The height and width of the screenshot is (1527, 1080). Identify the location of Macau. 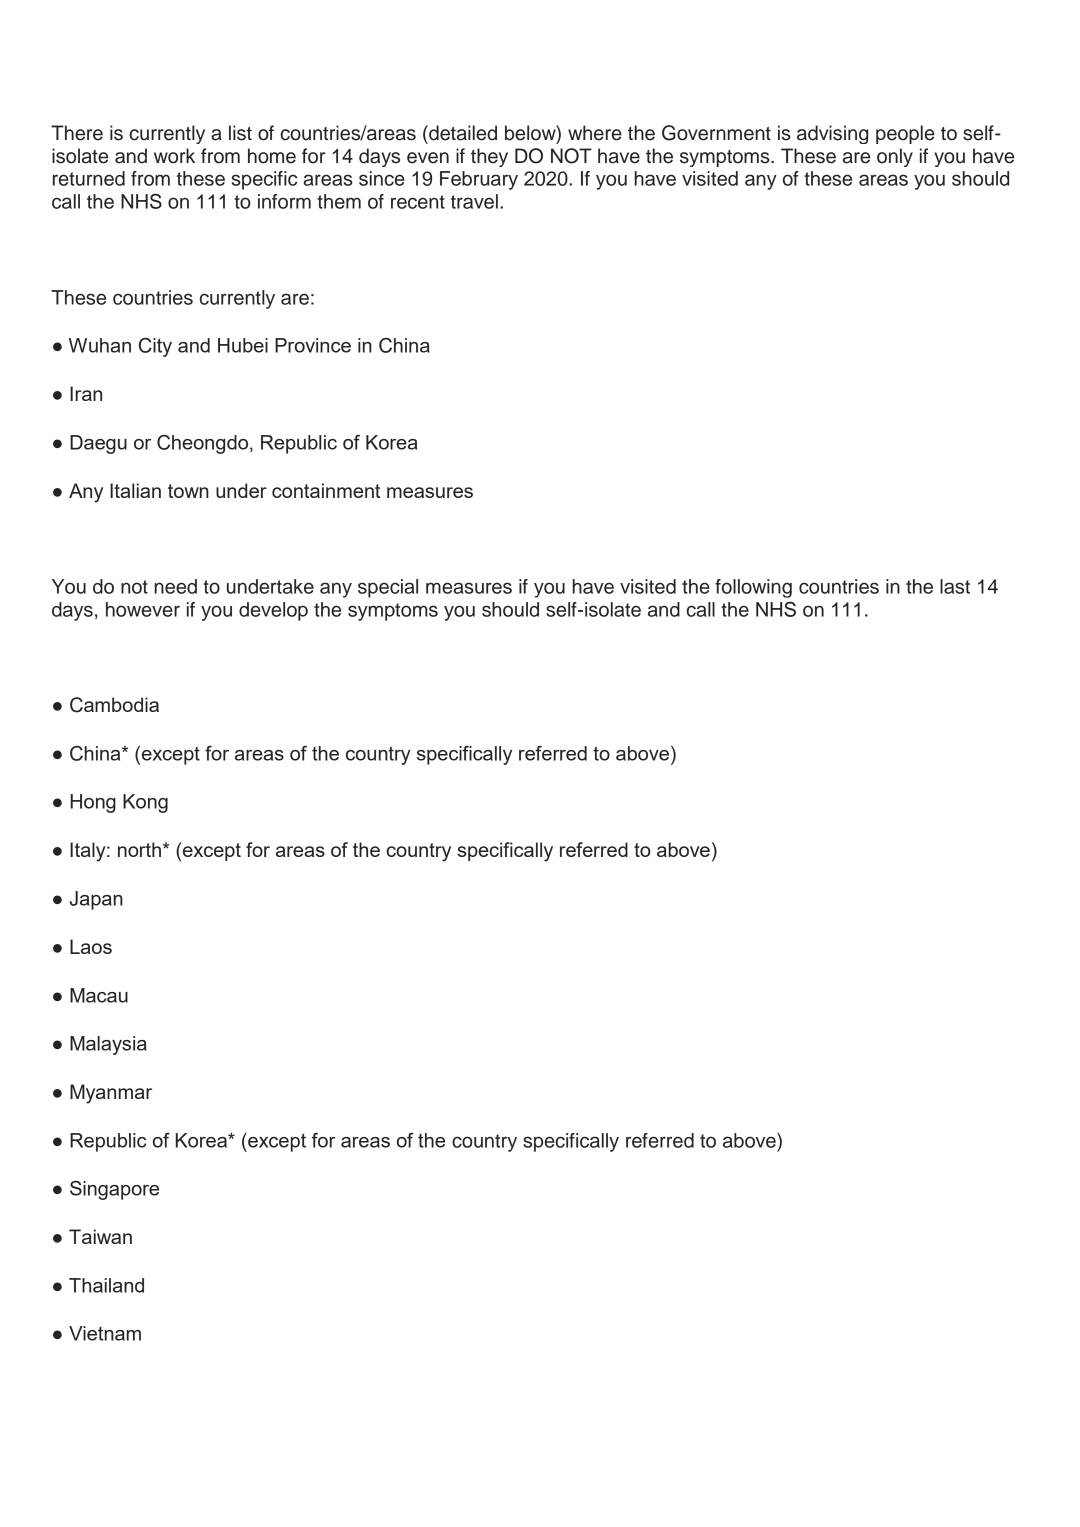
(99, 995).
